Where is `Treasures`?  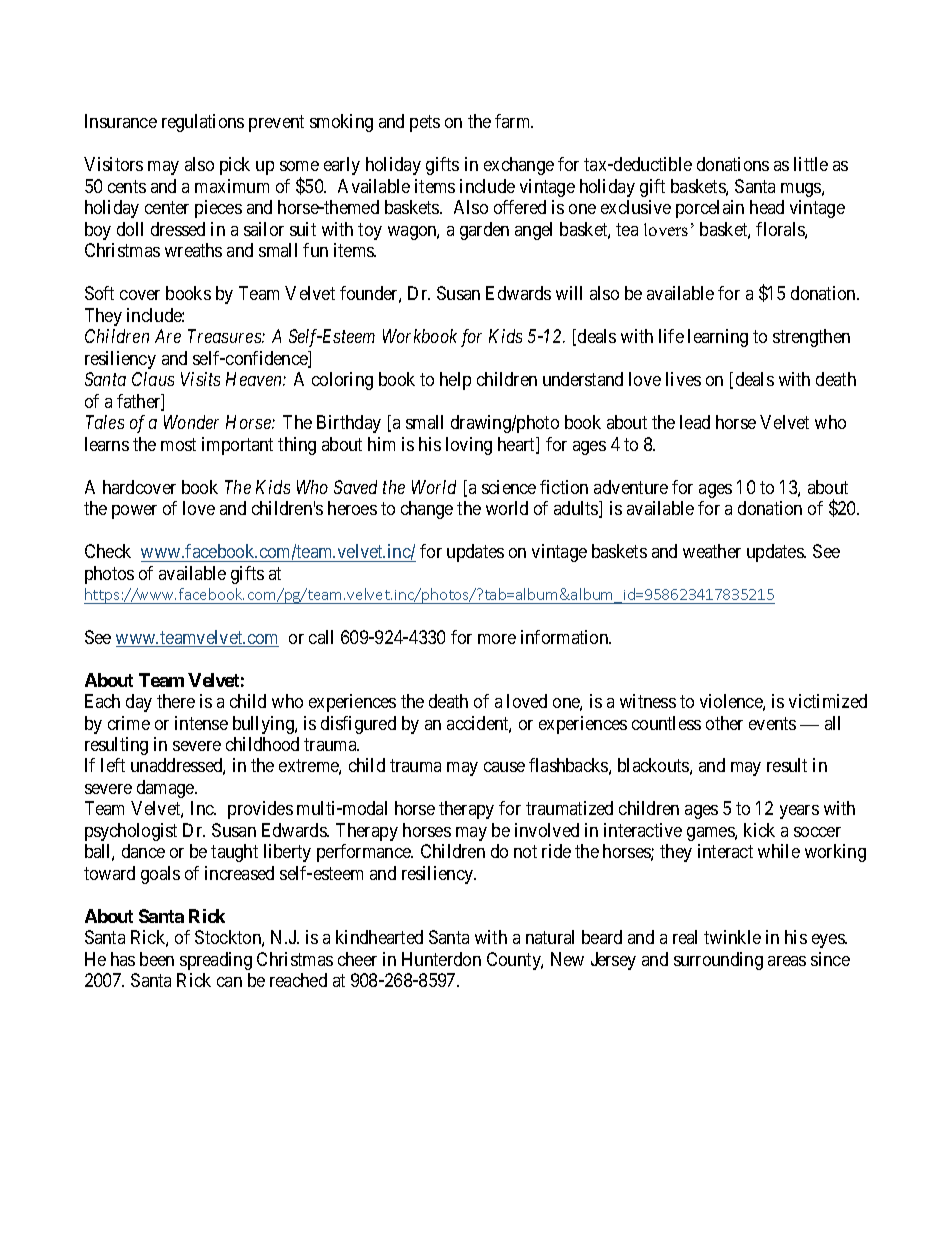
Treasures is located at coordinates (225, 336).
